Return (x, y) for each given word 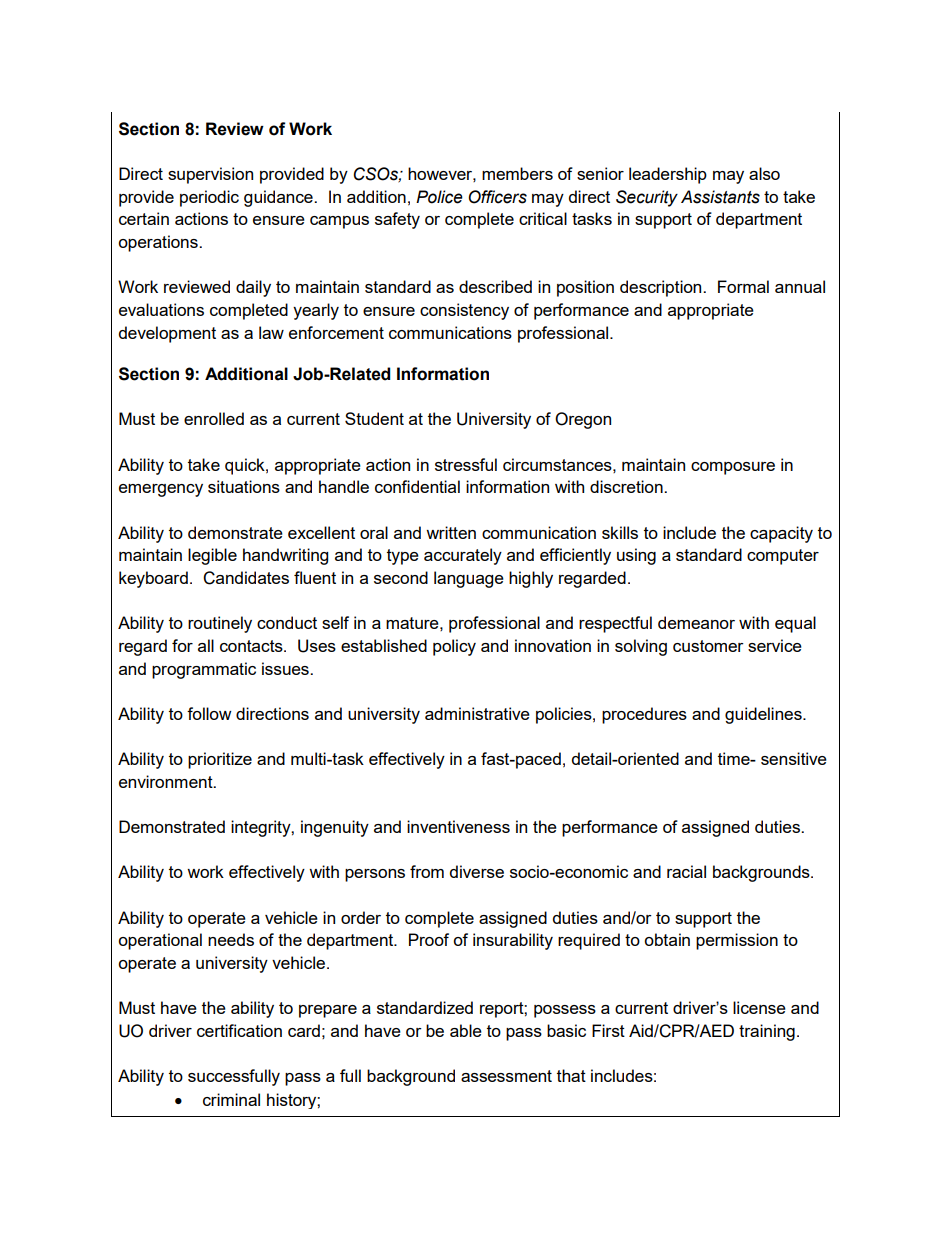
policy (454, 647)
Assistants (720, 197)
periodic (209, 198)
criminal (231, 1099)
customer (708, 646)
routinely (220, 624)
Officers (497, 197)
